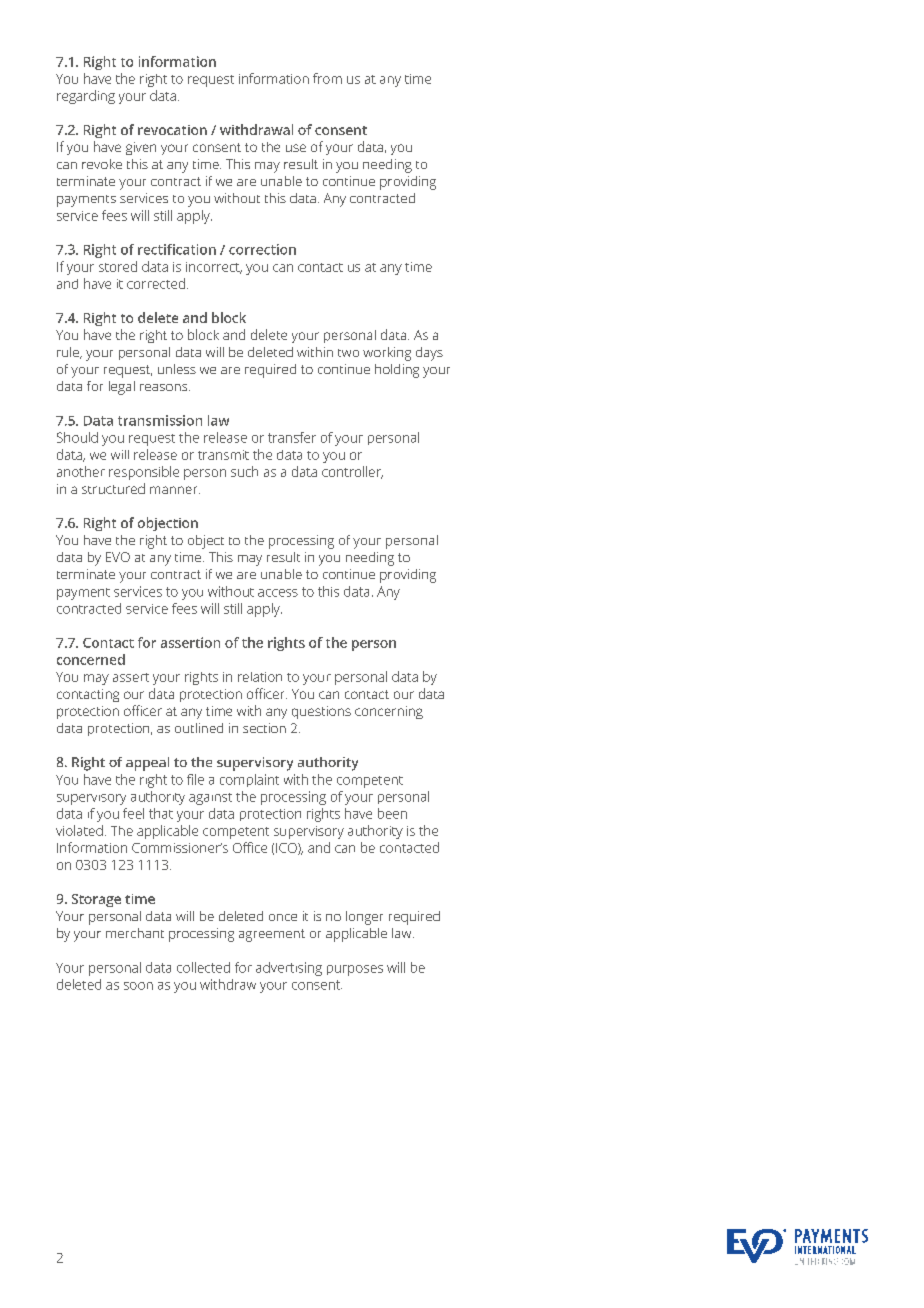  I want to click on such, so click(244, 471).
